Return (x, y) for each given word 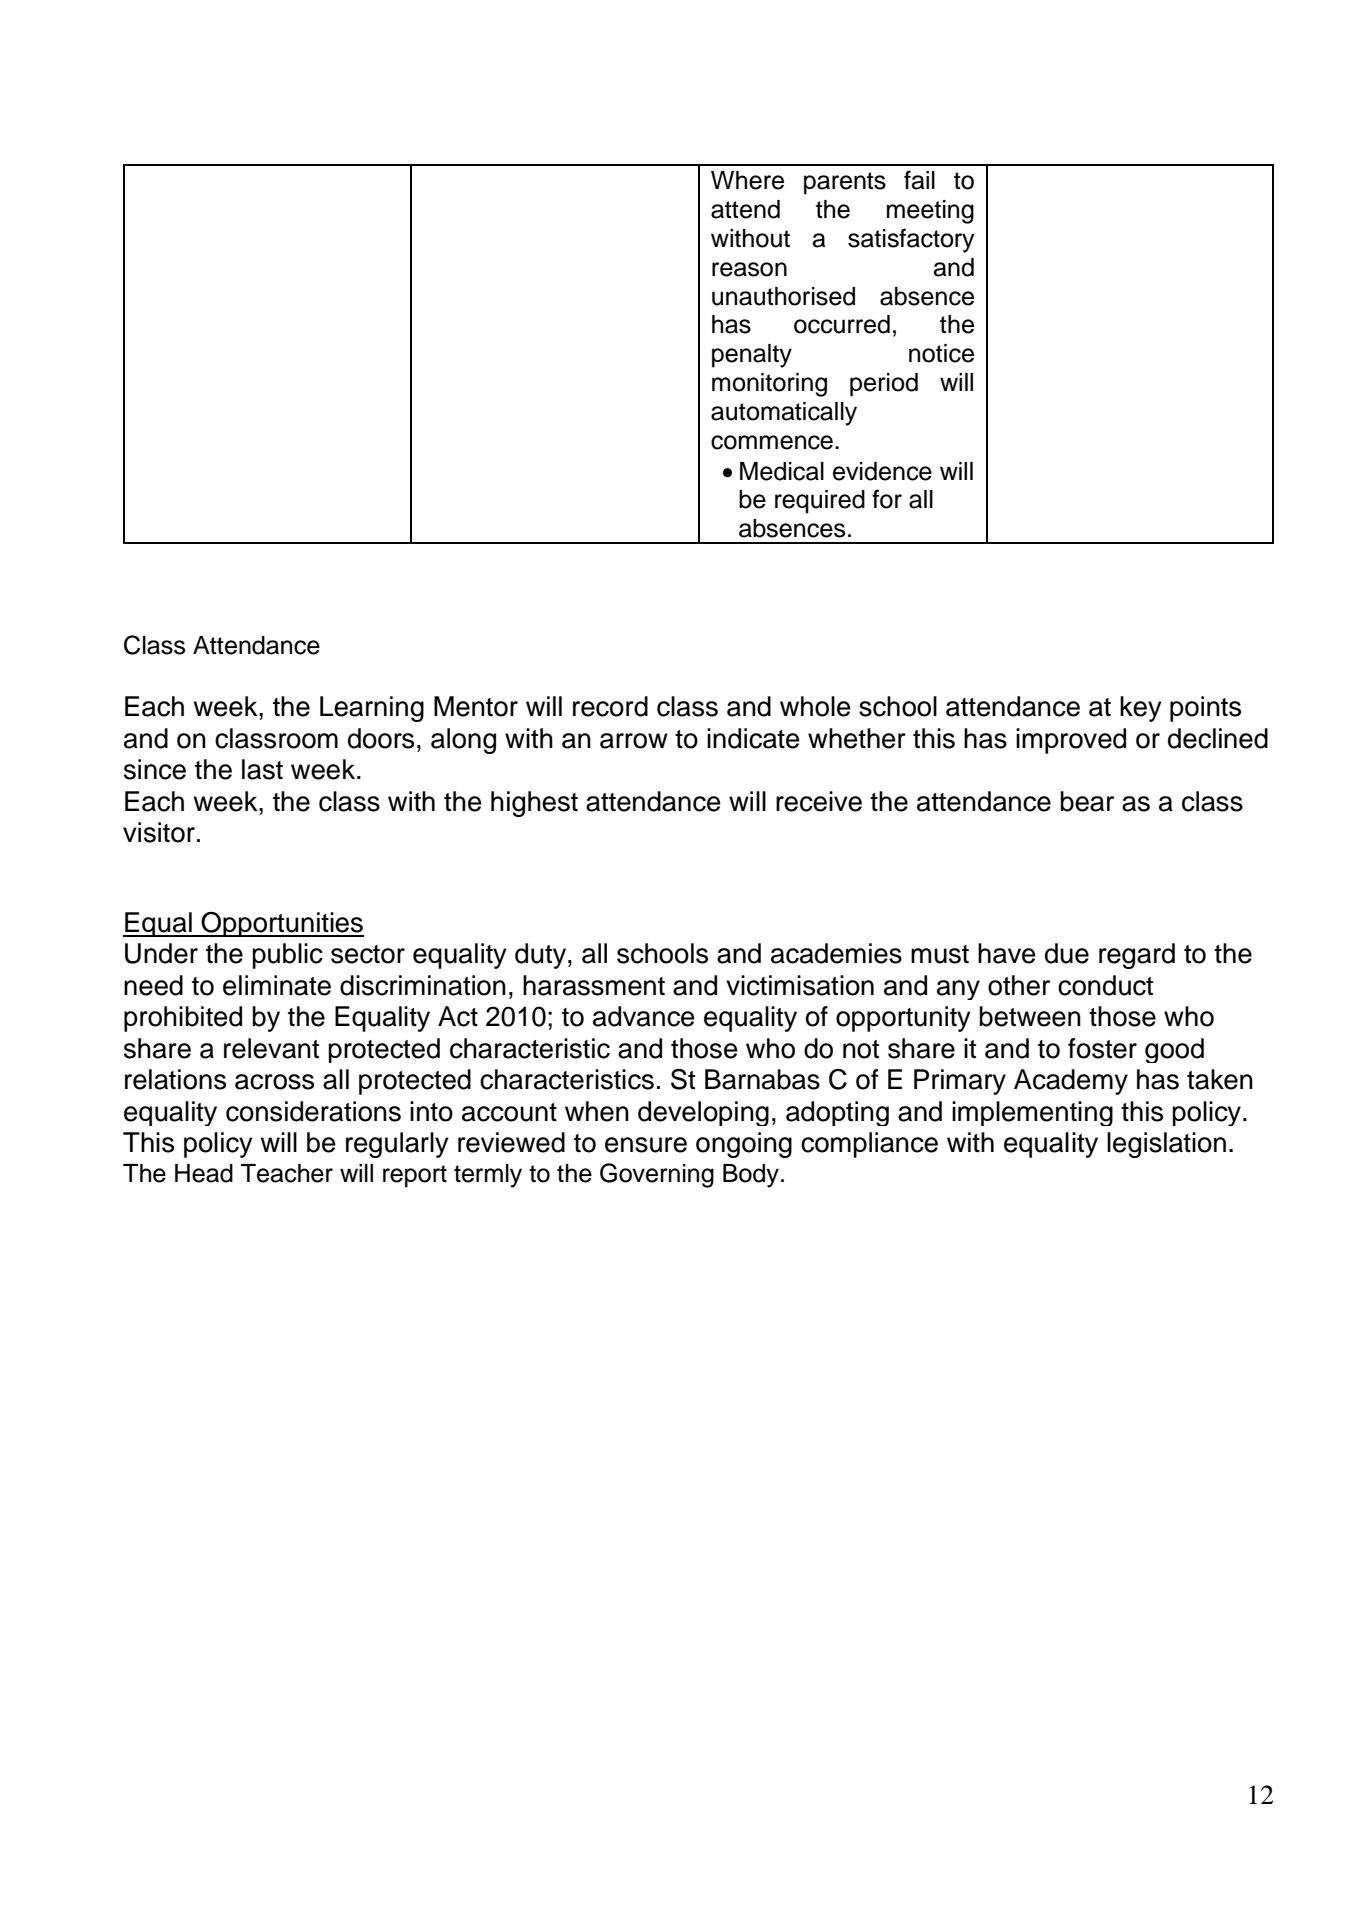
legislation (1166, 1145)
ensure (646, 1145)
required (820, 502)
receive (819, 801)
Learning (372, 709)
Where (747, 180)
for (887, 499)
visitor (159, 832)
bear (1087, 801)
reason (749, 269)
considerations (313, 1111)
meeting (930, 212)
